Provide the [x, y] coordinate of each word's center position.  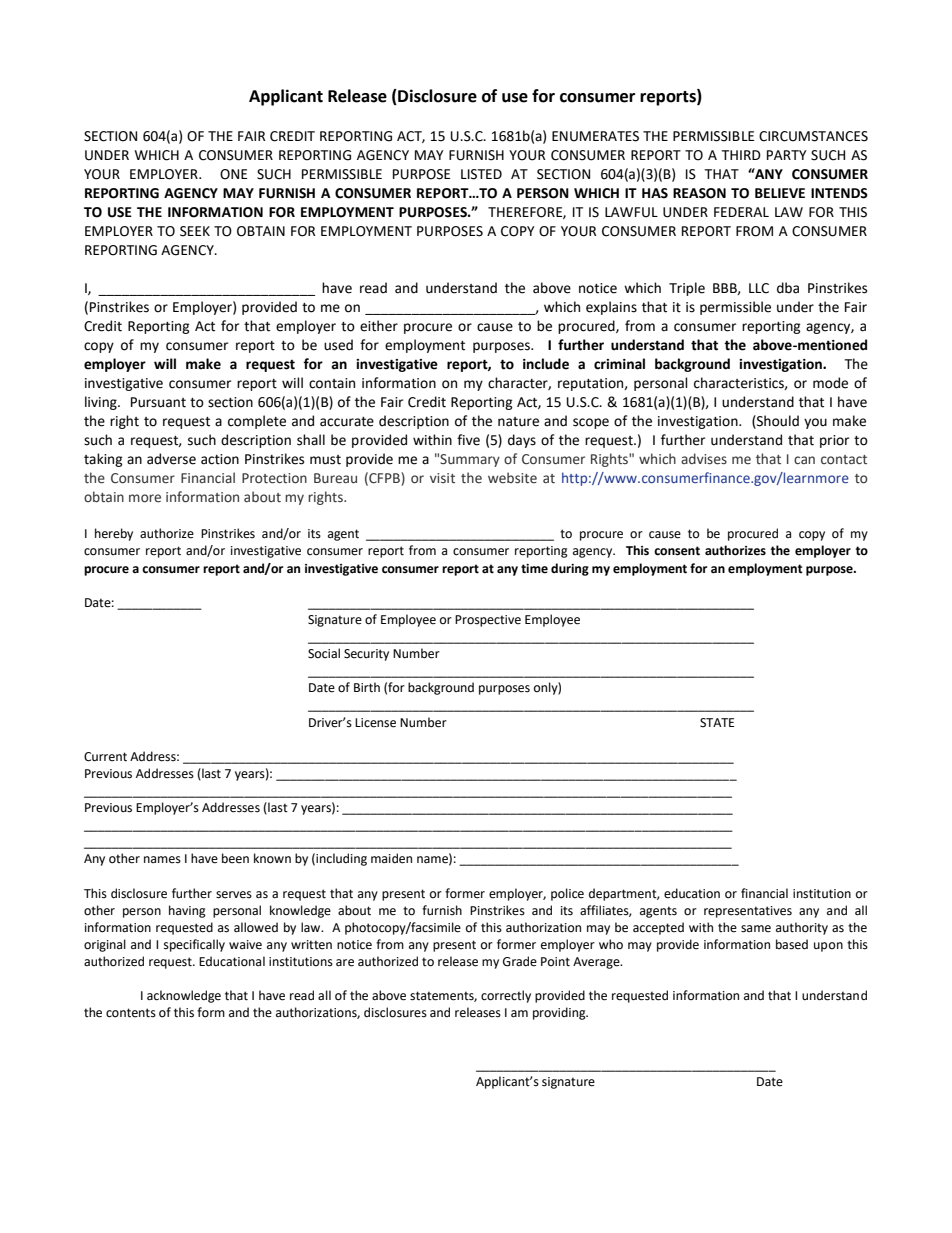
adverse [171, 459]
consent [677, 551]
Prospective [488, 621]
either [379, 326]
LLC [759, 288]
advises [704, 459]
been [235, 858]
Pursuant [158, 402]
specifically [194, 945]
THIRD [741, 155]
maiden [391, 858]
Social [324, 653]
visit [442, 478]
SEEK [195, 231]
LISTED [481, 174]
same [756, 929]
